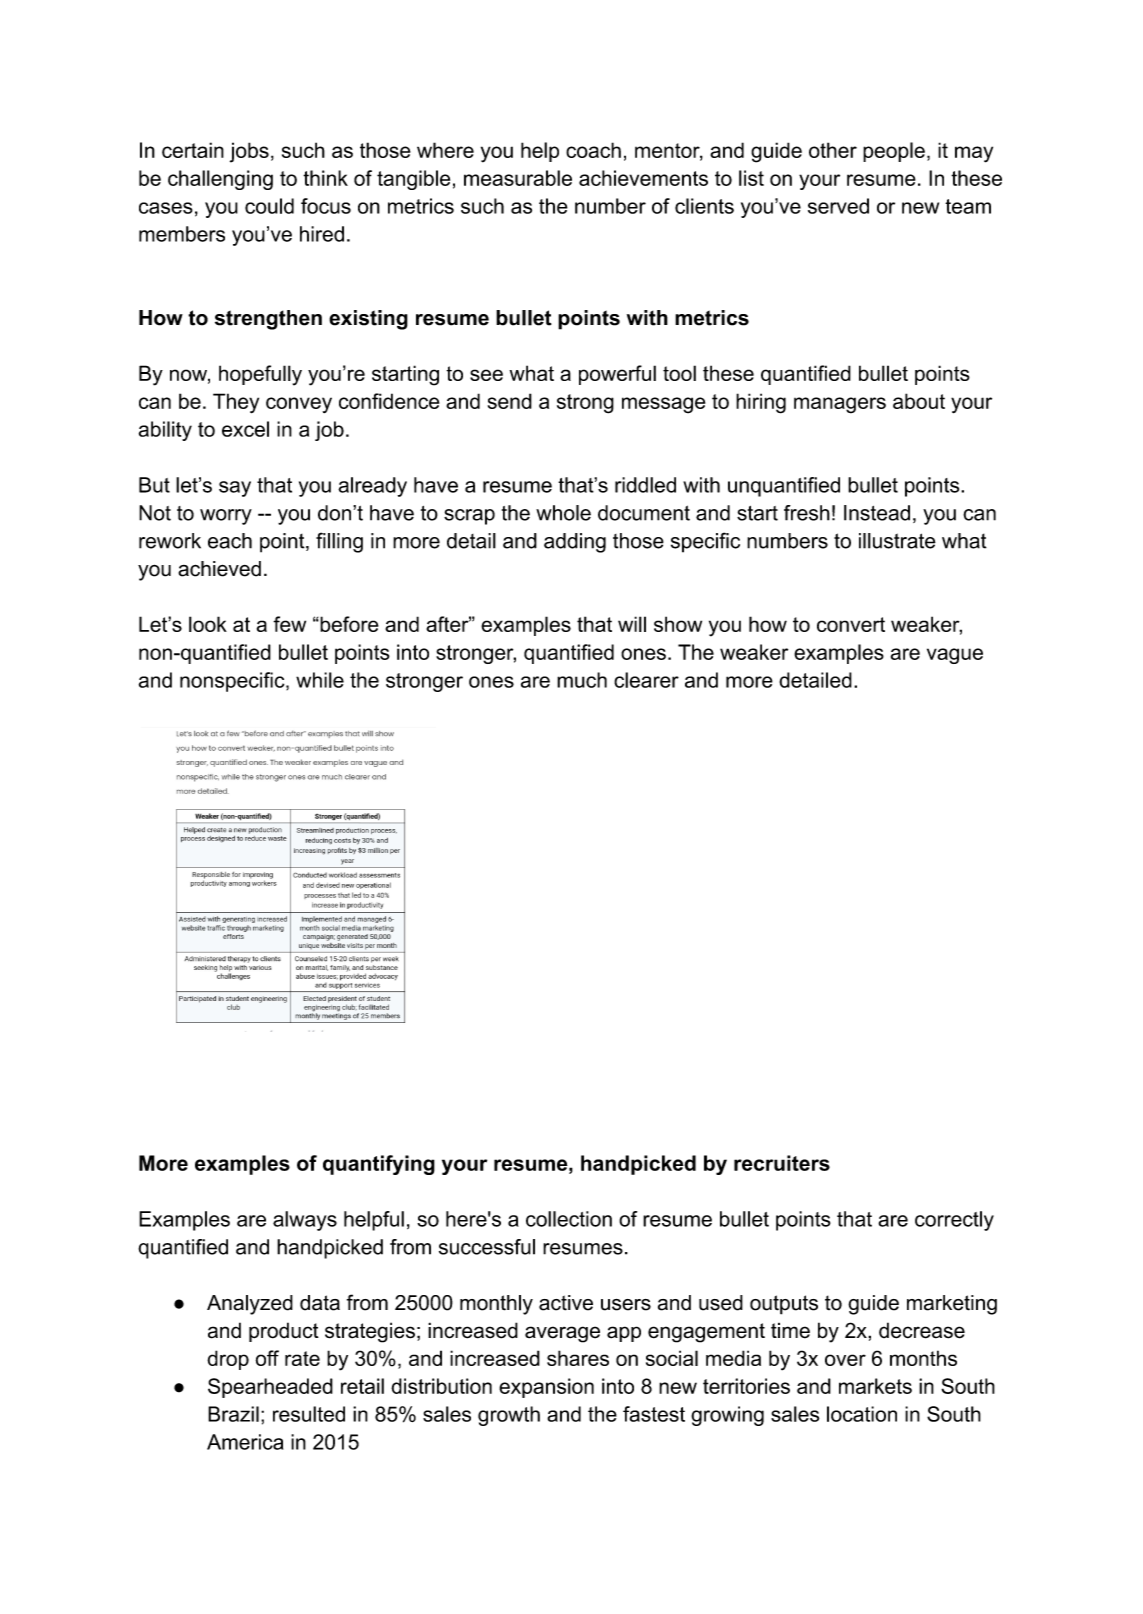 This image has width=1143, height=1614. Describe the element at coordinates (582, 680) in the image. I see `much` at that location.
